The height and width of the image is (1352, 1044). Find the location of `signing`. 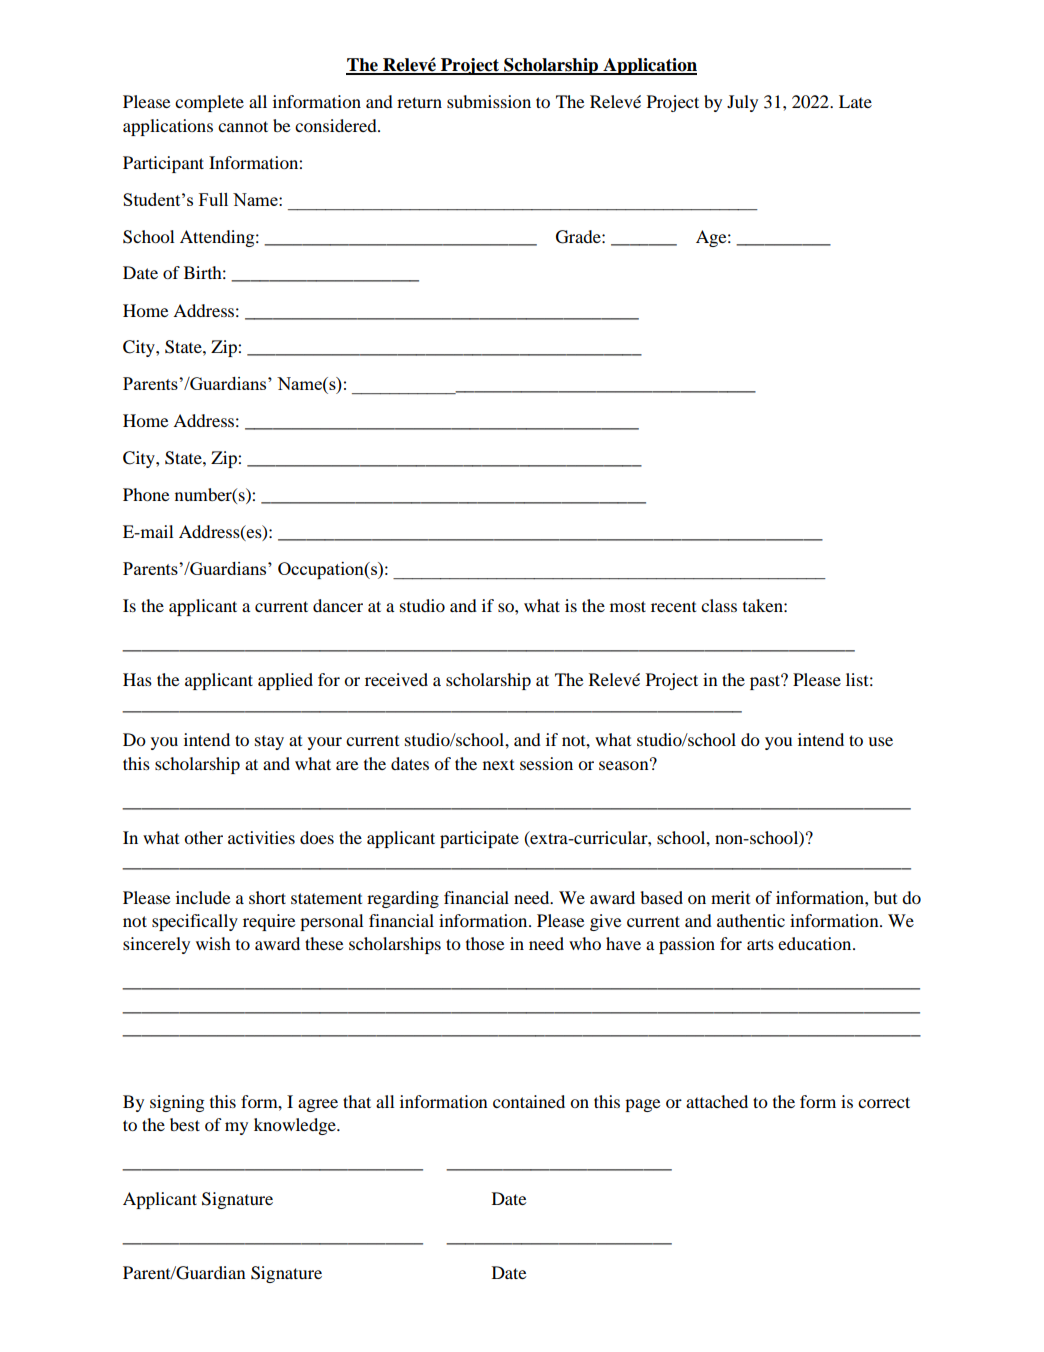

signing is located at coordinates (177, 1103).
